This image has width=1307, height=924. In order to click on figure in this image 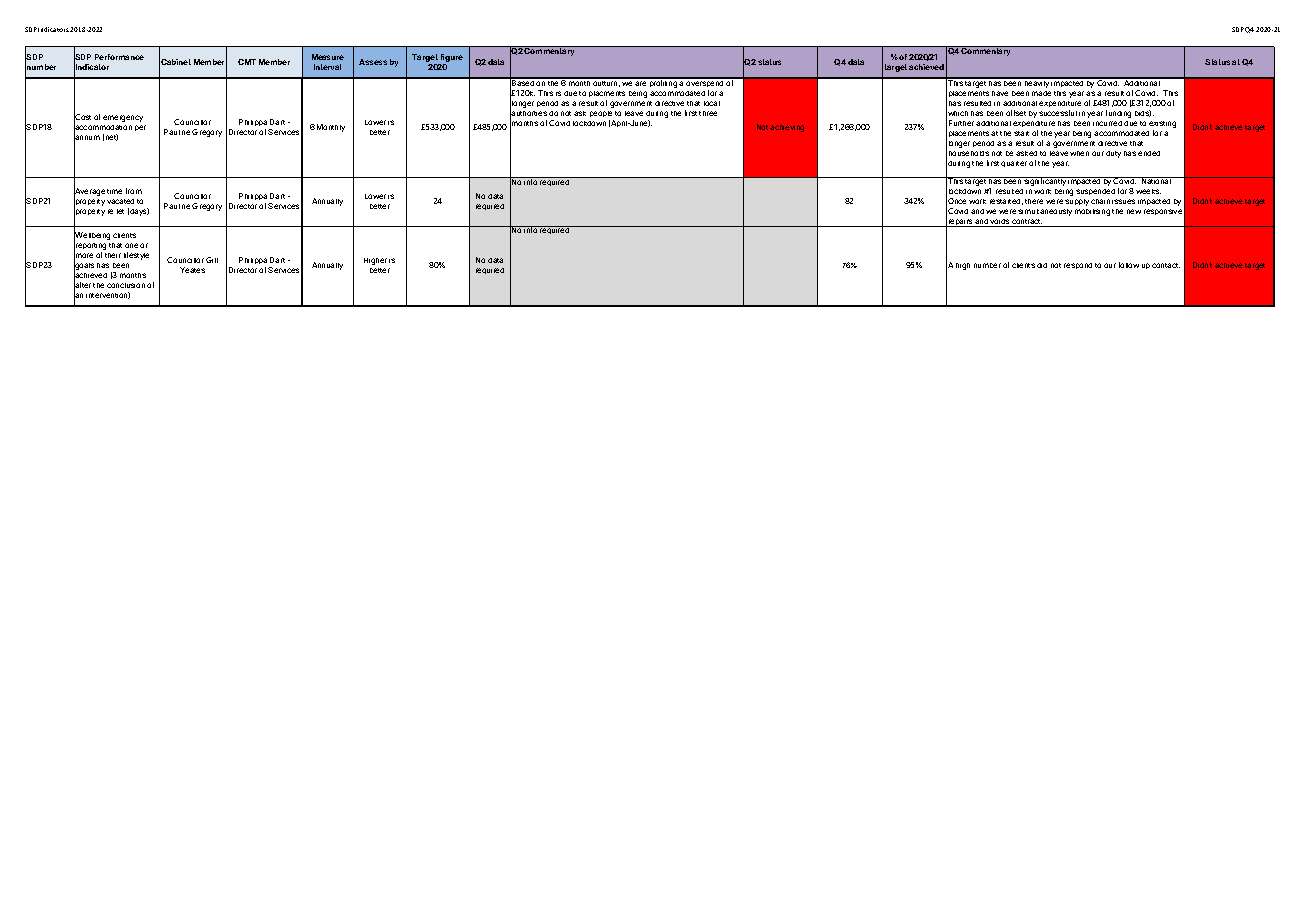, I will do `click(452, 58)`.
